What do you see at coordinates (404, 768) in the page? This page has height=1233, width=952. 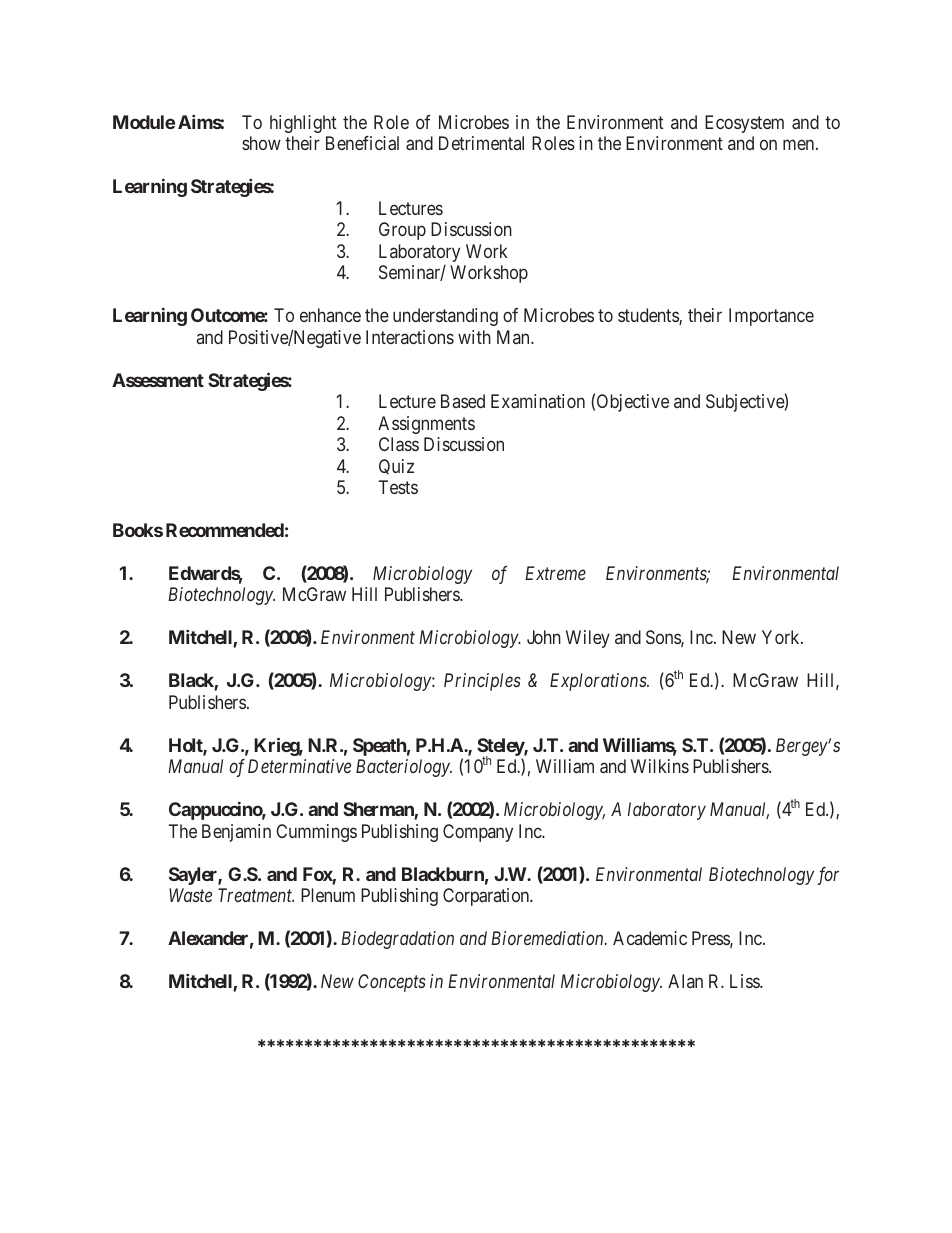 I see `Bacteriology` at bounding box center [404, 768].
